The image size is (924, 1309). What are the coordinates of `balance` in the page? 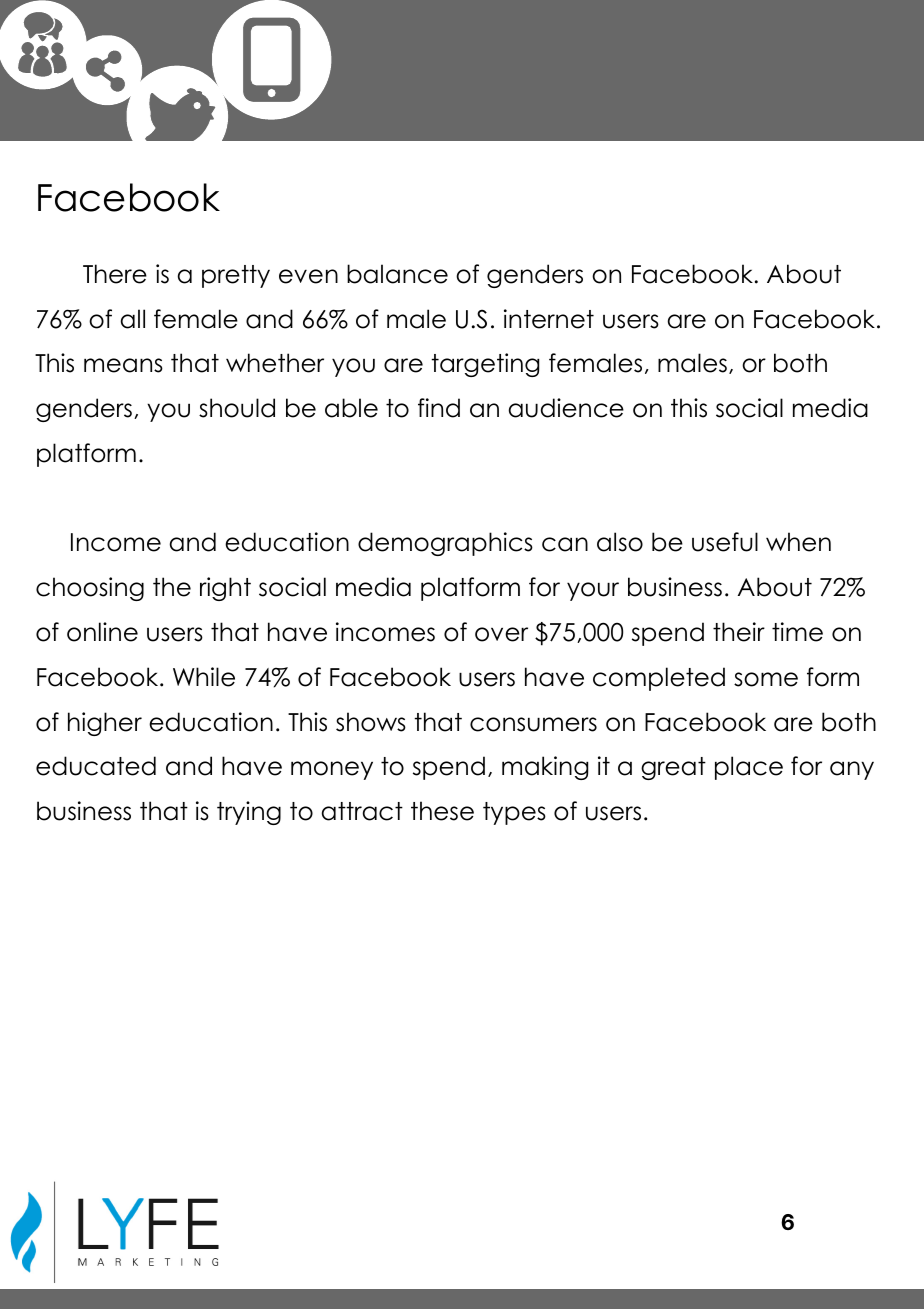 It's located at (397, 274).
